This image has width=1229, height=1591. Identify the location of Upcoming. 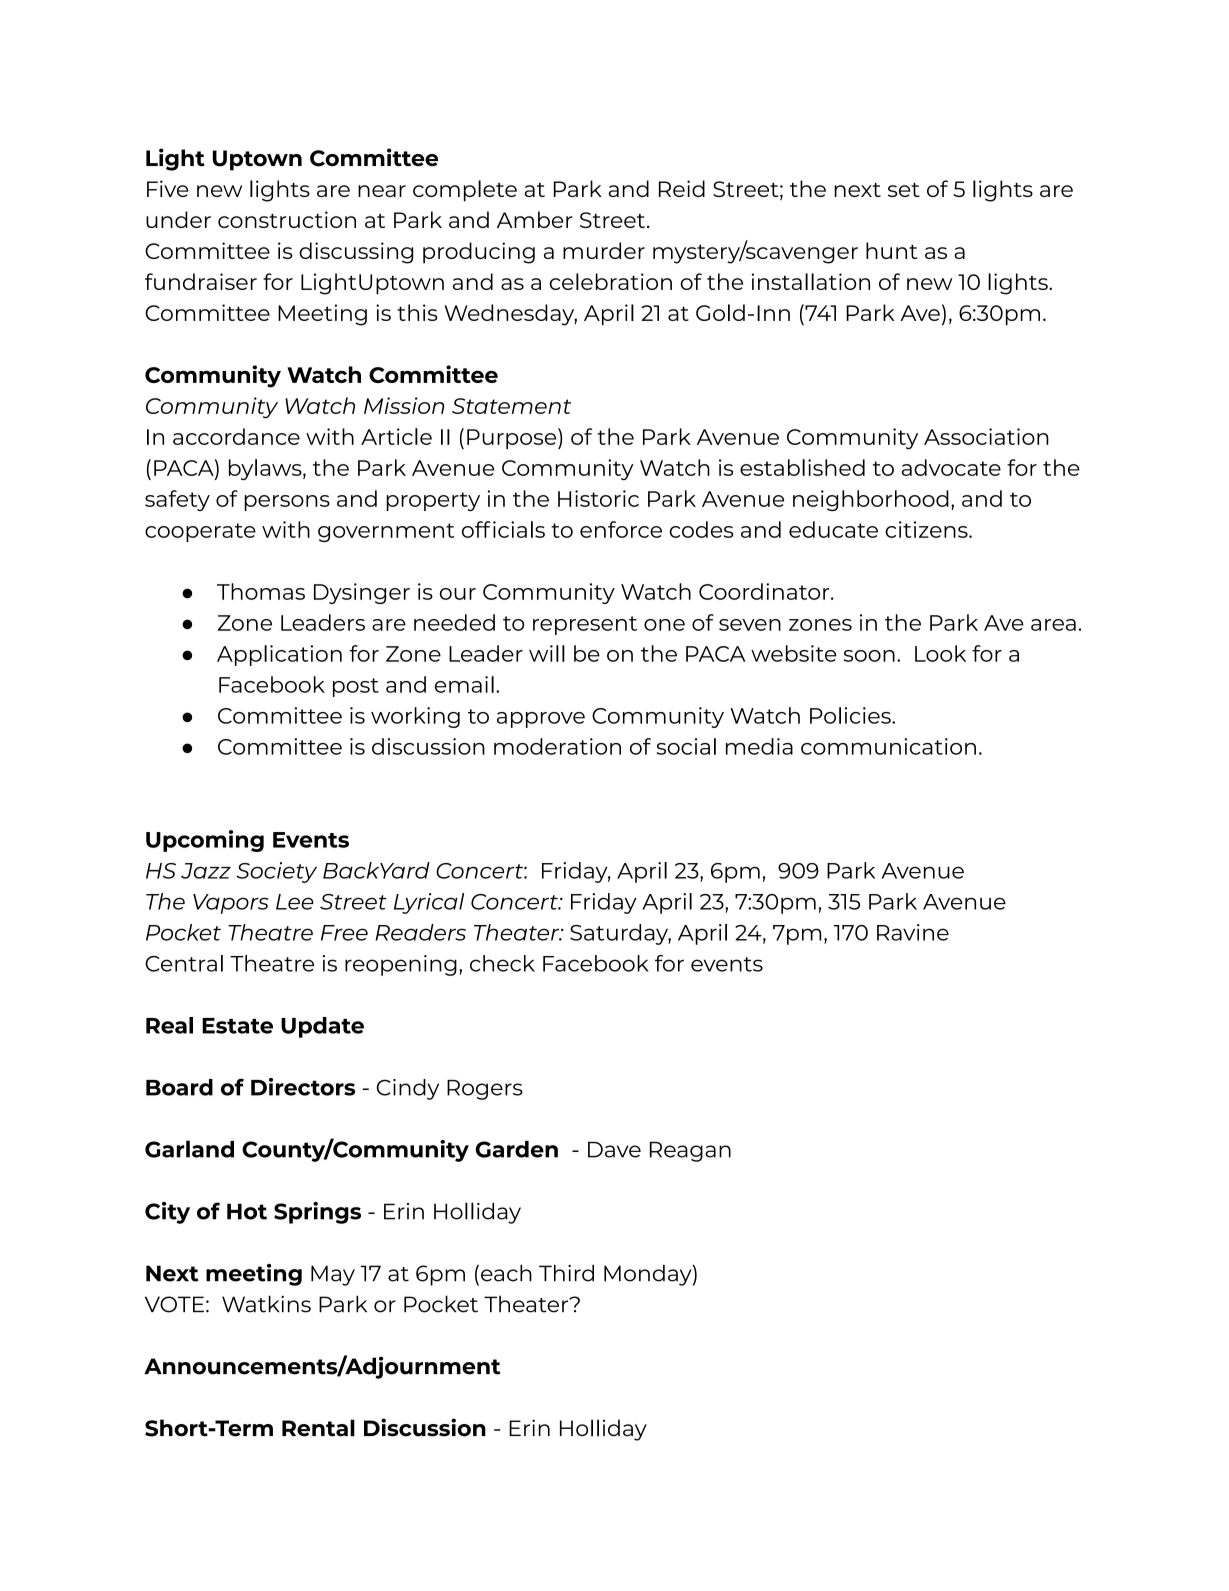
(205, 841).
